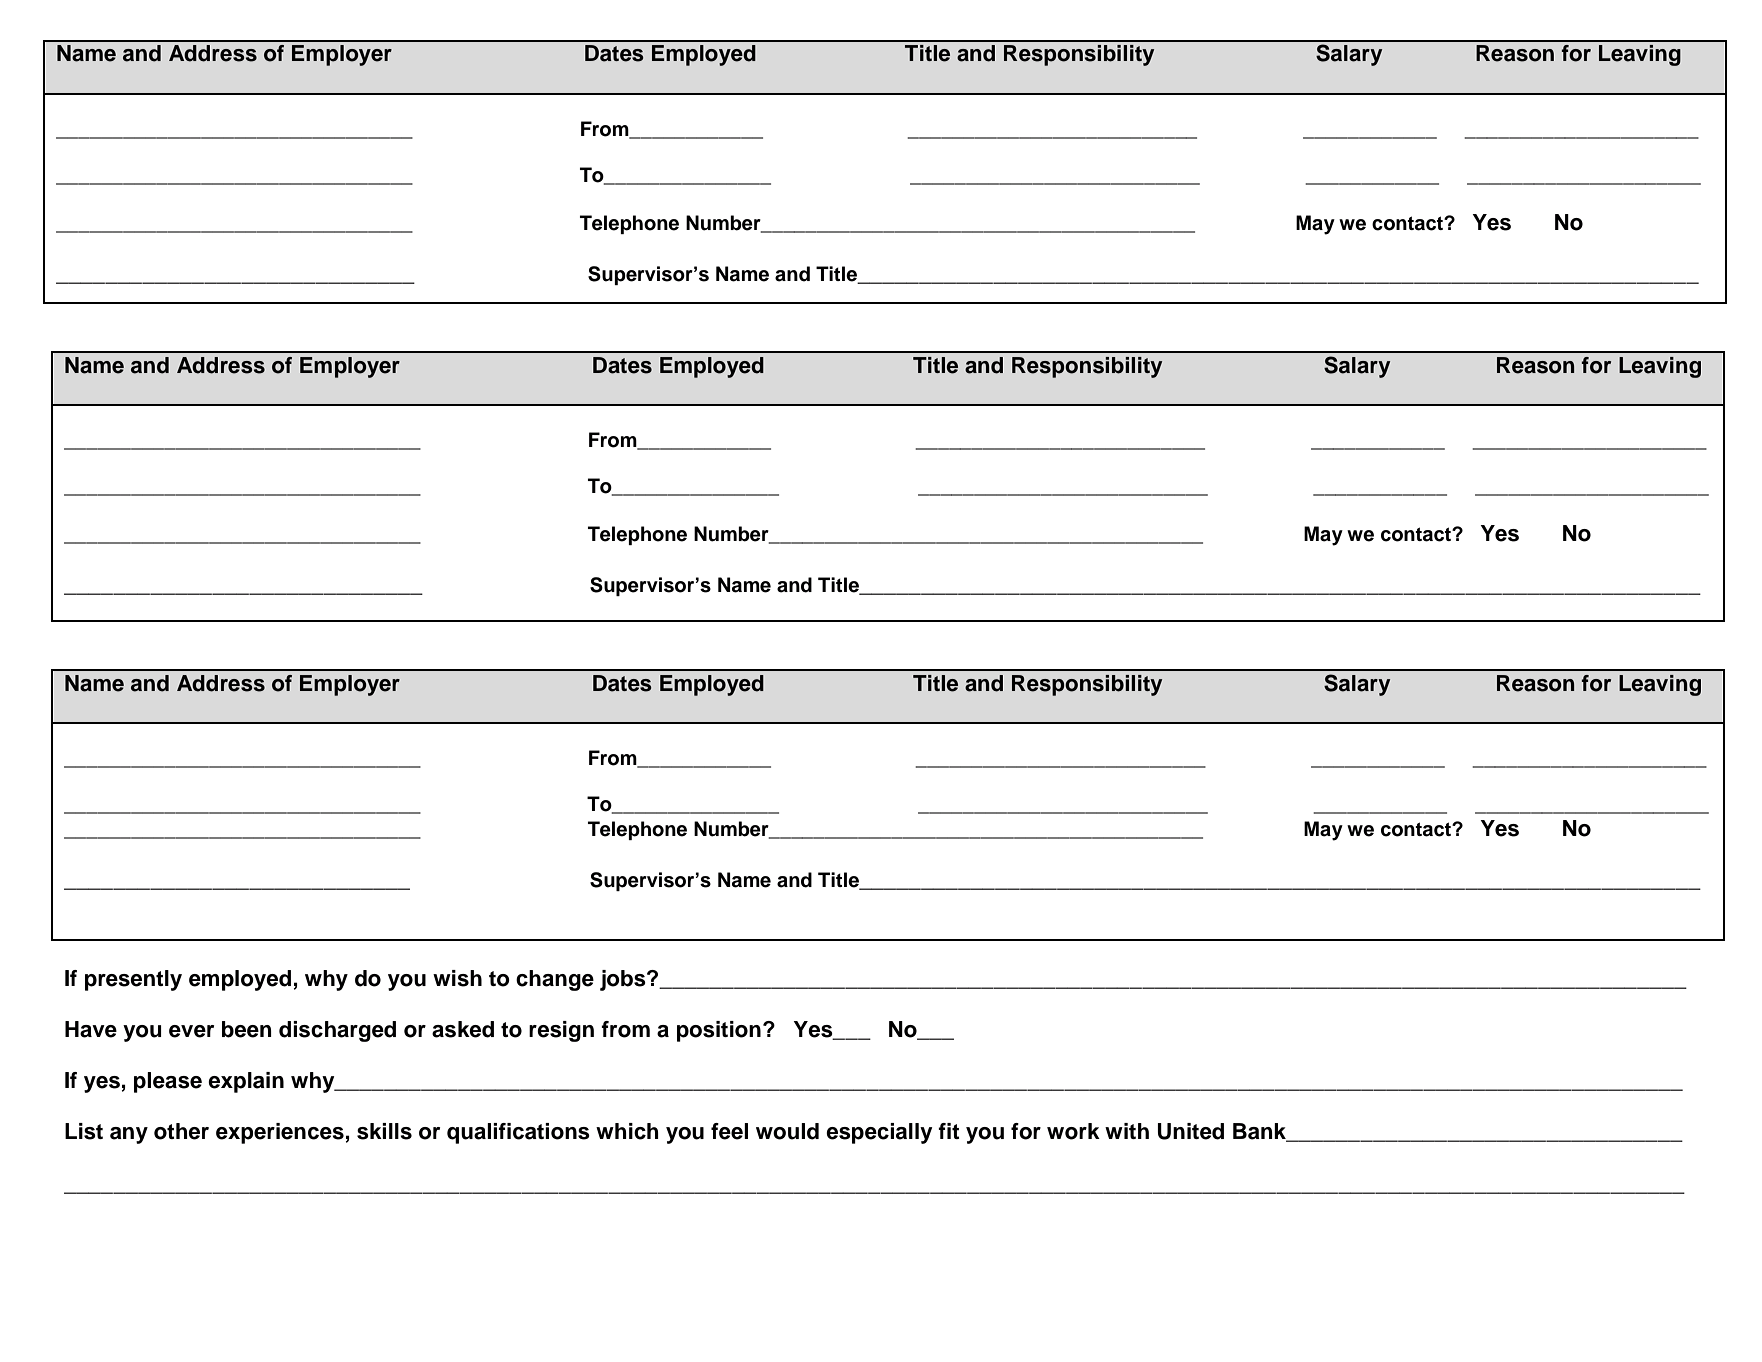 This screenshot has width=1762, height=1362. I want to click on with, so click(1127, 1131).
